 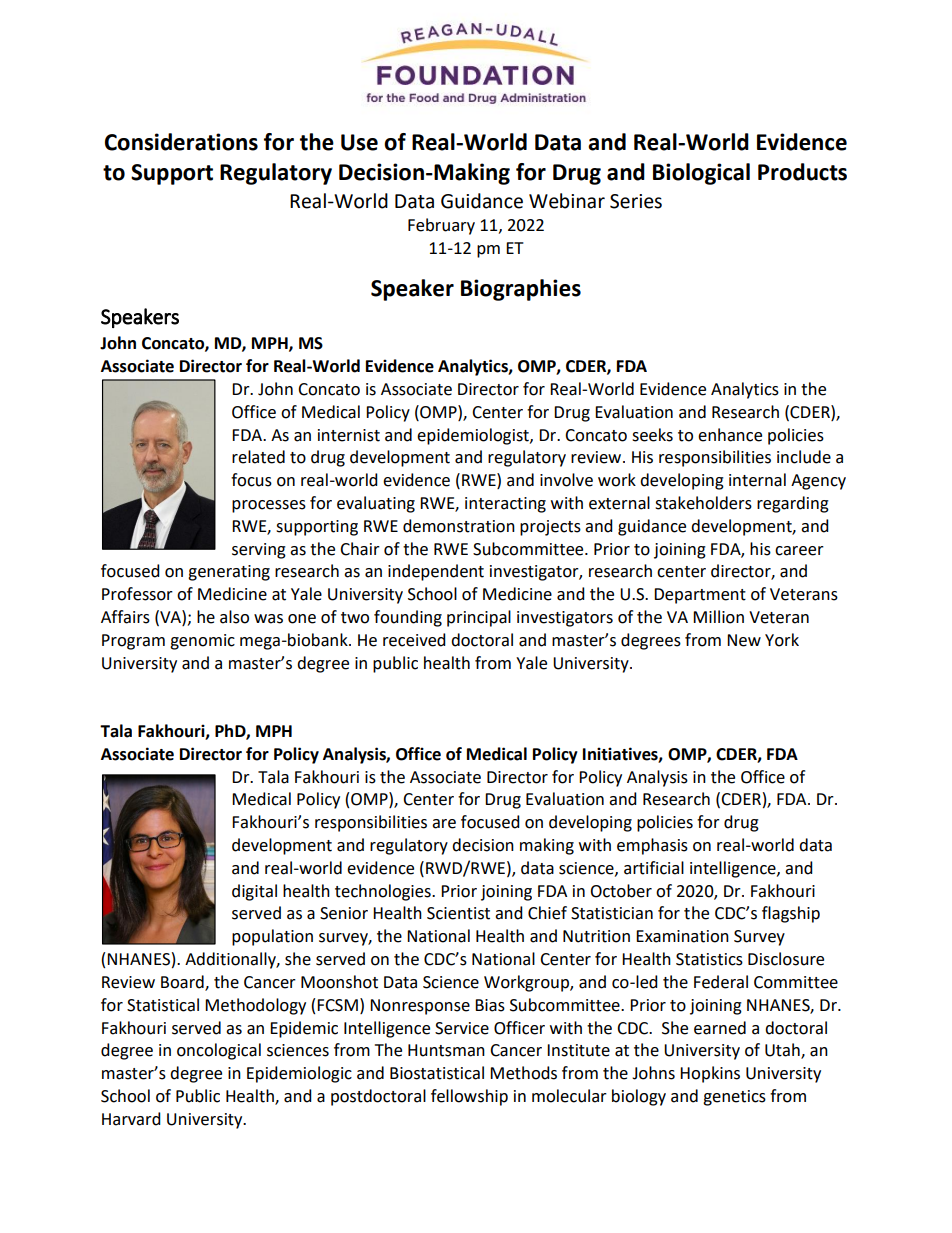 I want to click on Considerations, so click(x=181, y=142).
